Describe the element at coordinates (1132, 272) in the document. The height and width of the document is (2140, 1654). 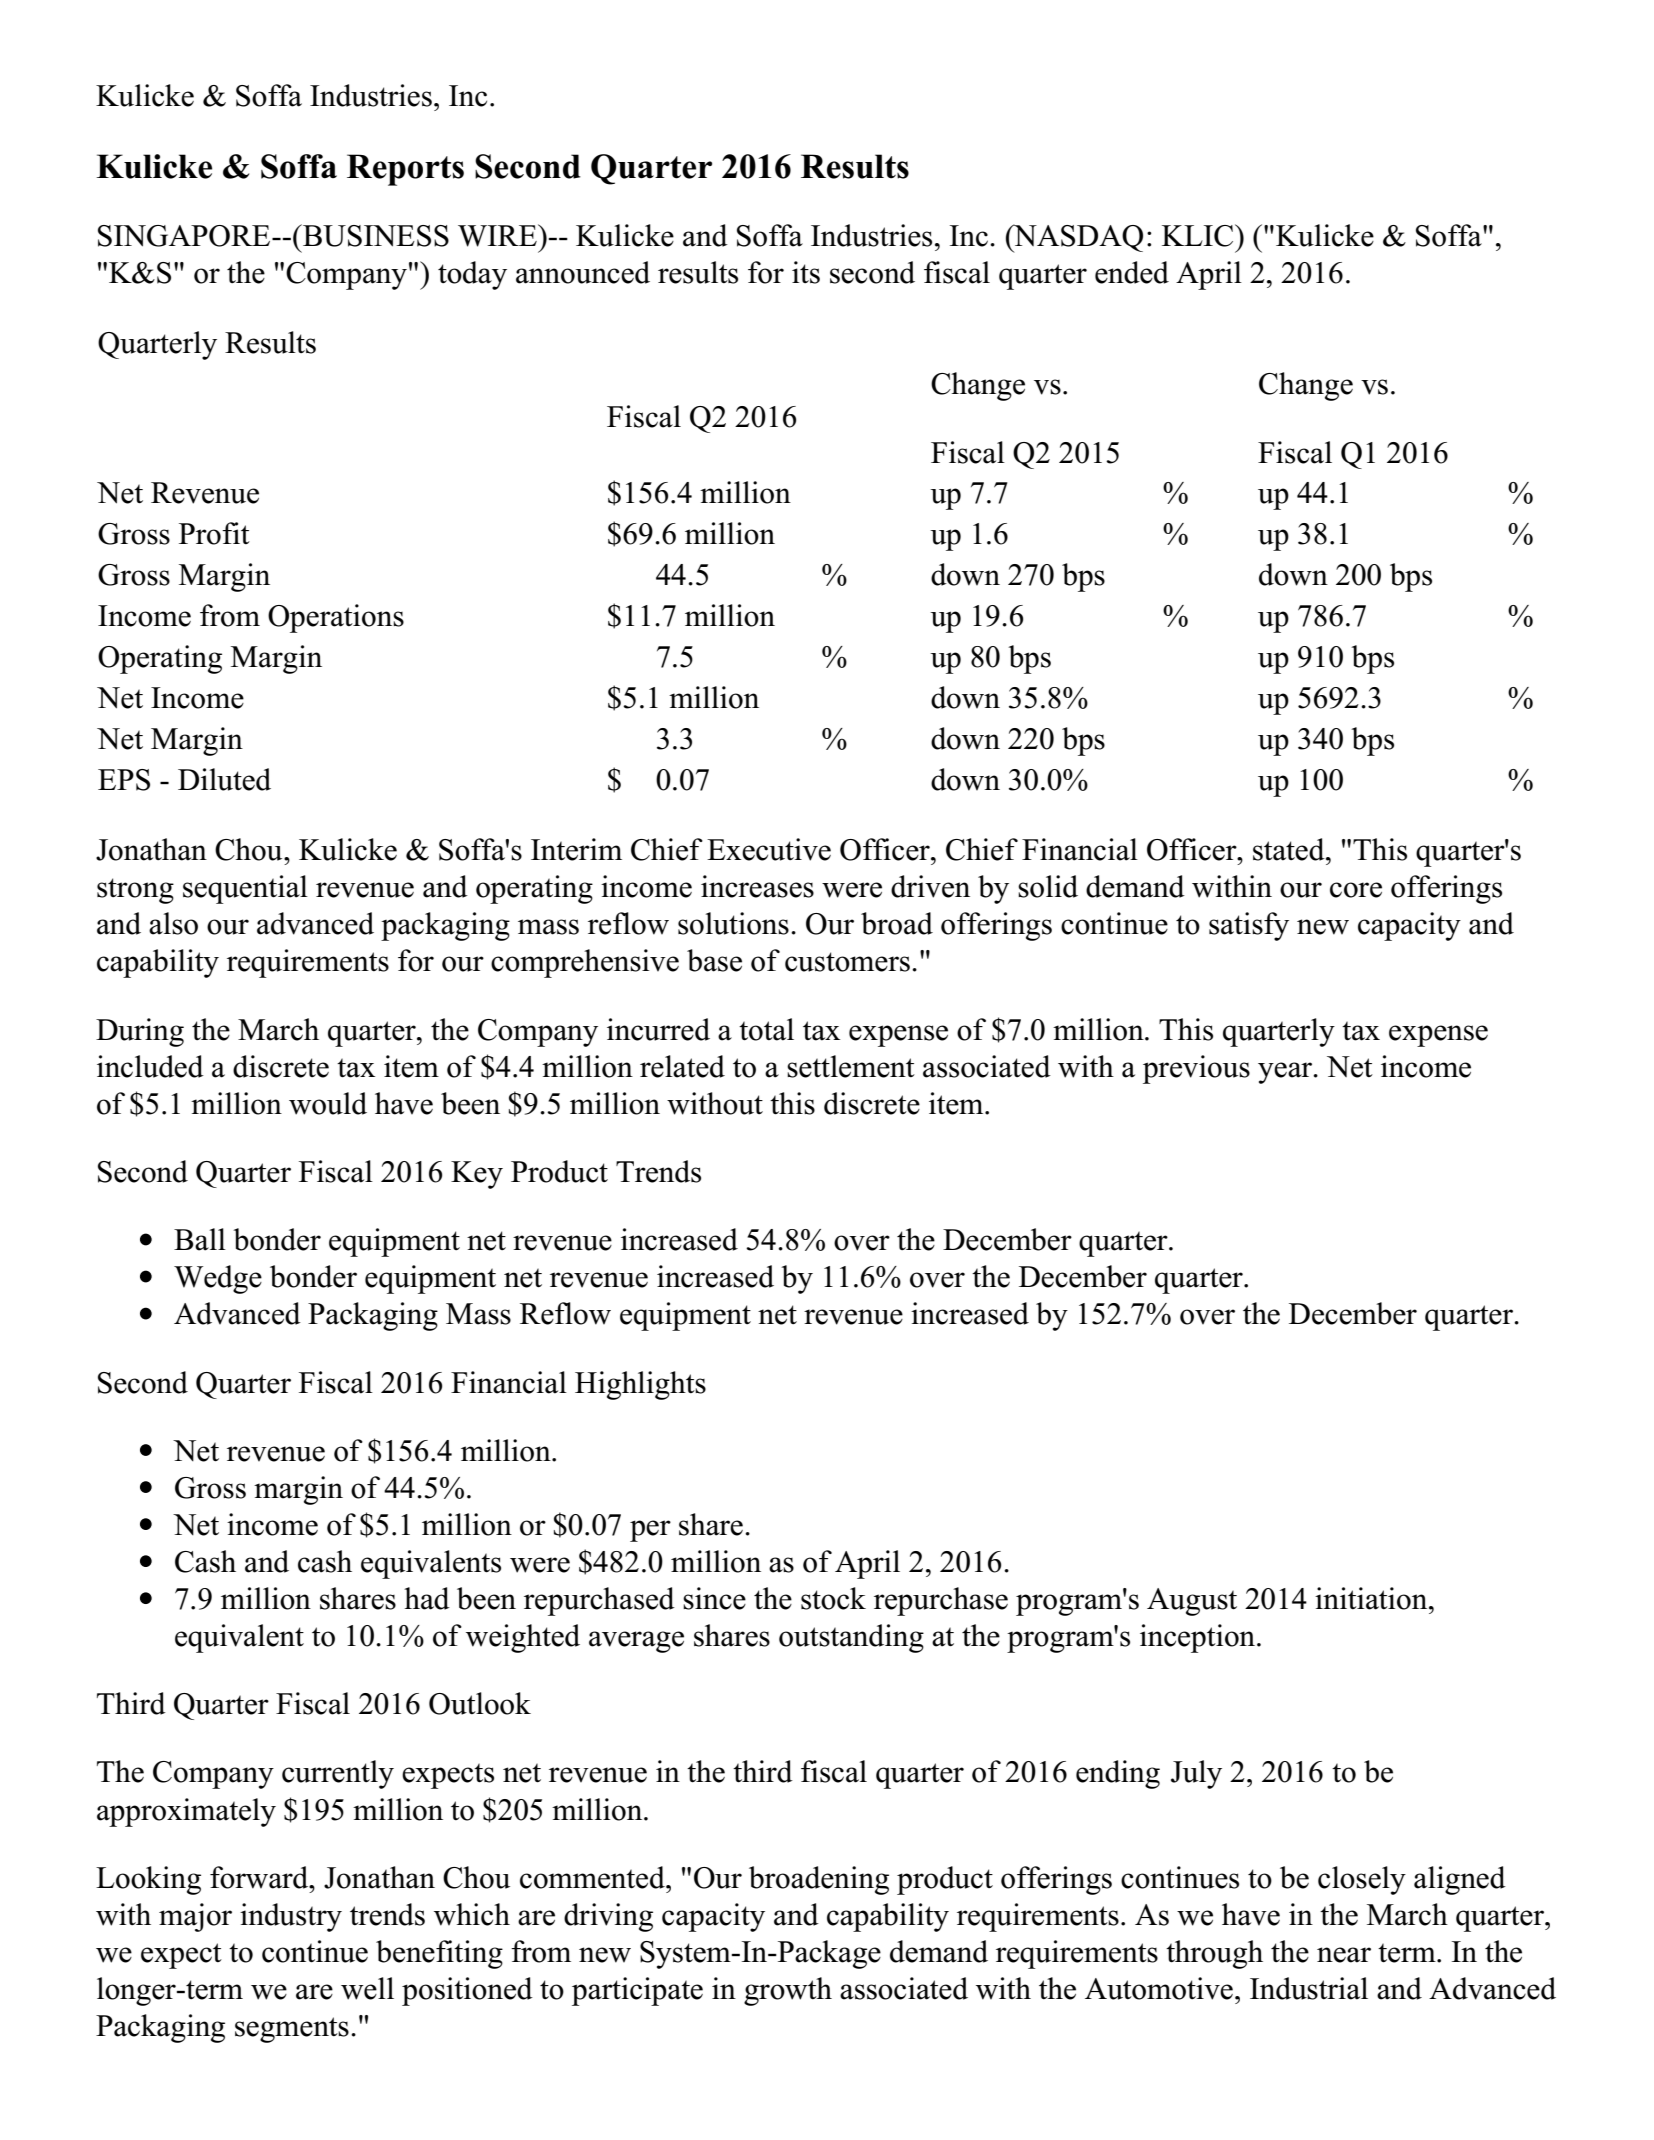
I see `ended` at that location.
